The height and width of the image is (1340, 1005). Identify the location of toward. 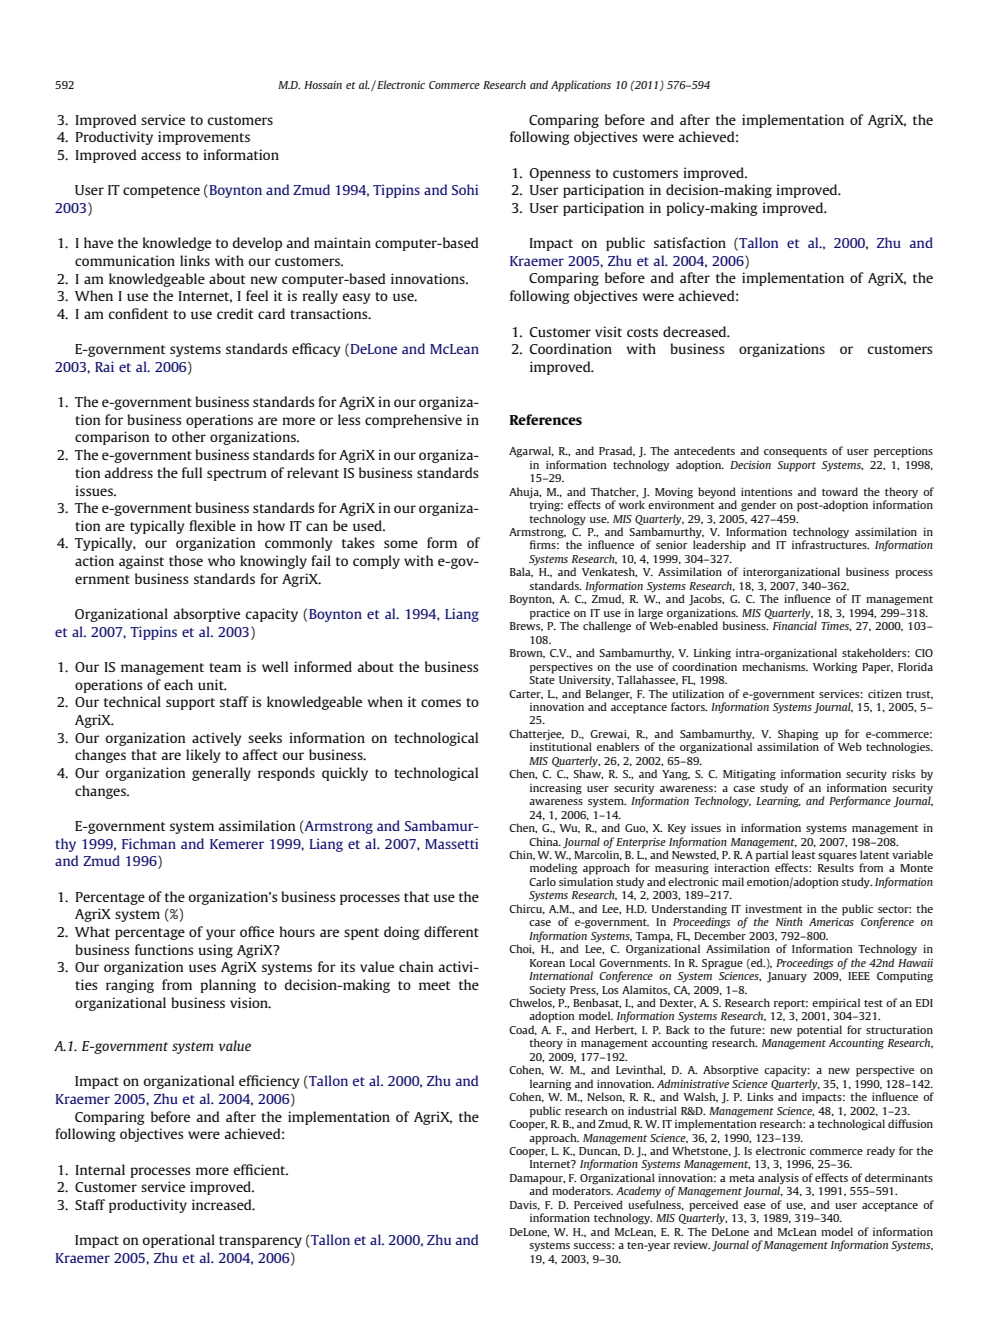
(840, 491).
